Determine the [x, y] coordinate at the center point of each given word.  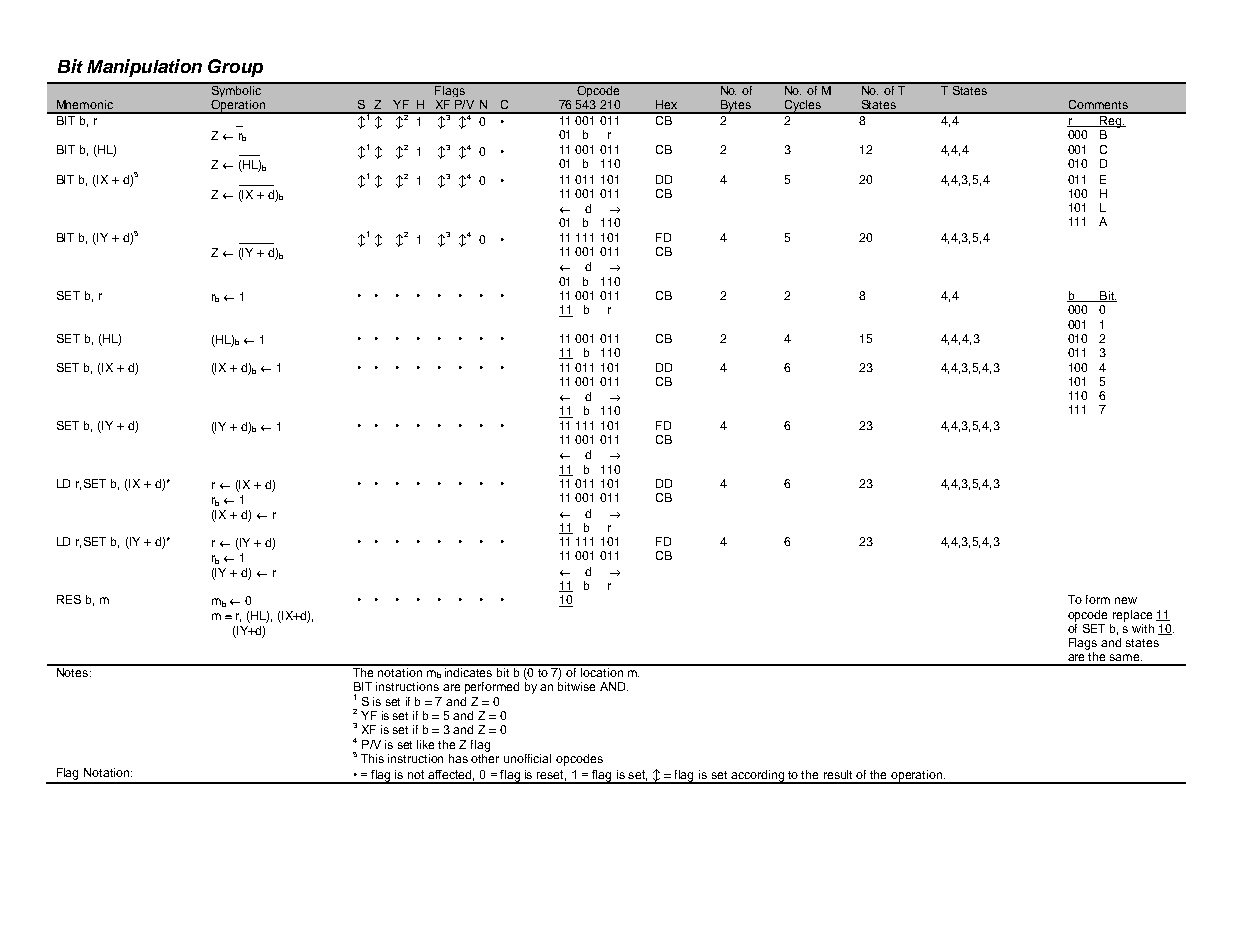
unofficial [527, 758]
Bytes [735, 107]
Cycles [803, 107]
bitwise [576, 686]
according [758, 777]
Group [235, 68]
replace [1132, 616]
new [1126, 600]
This [372, 758]
